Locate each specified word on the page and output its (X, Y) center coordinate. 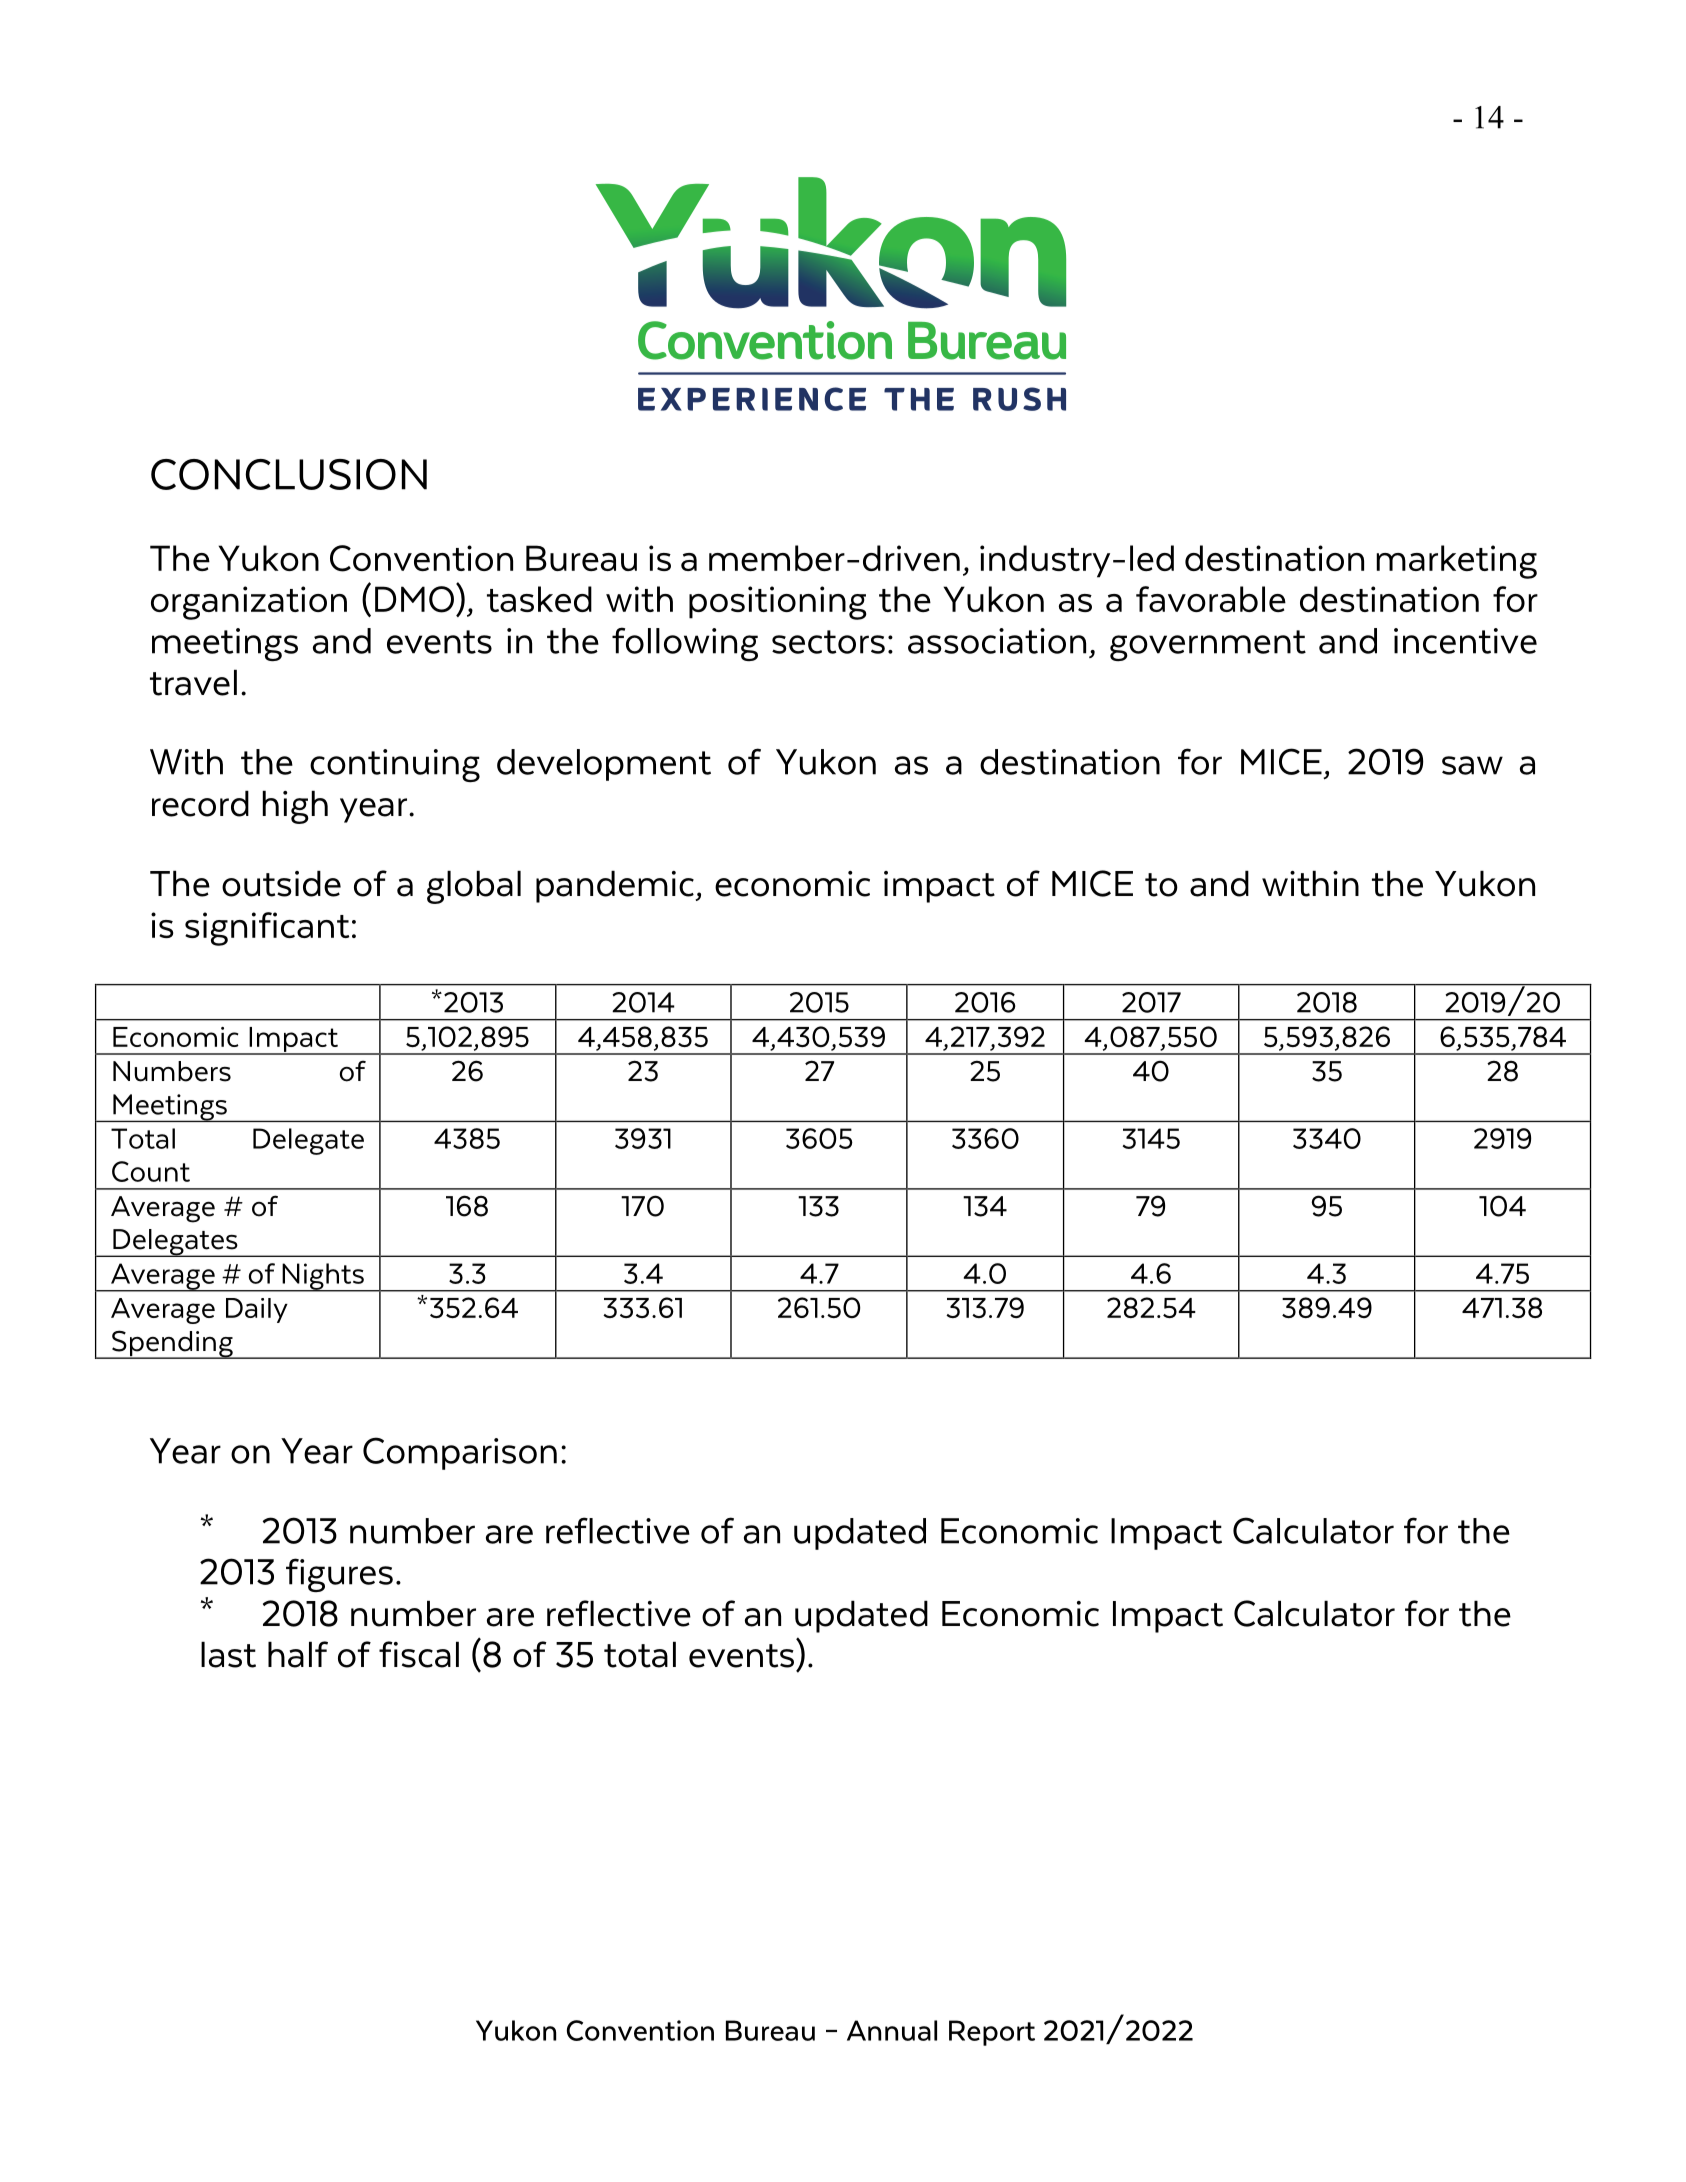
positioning (778, 603)
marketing (1456, 562)
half (298, 1654)
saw (1472, 765)
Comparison (460, 1453)
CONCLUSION (289, 474)
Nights (323, 1277)
